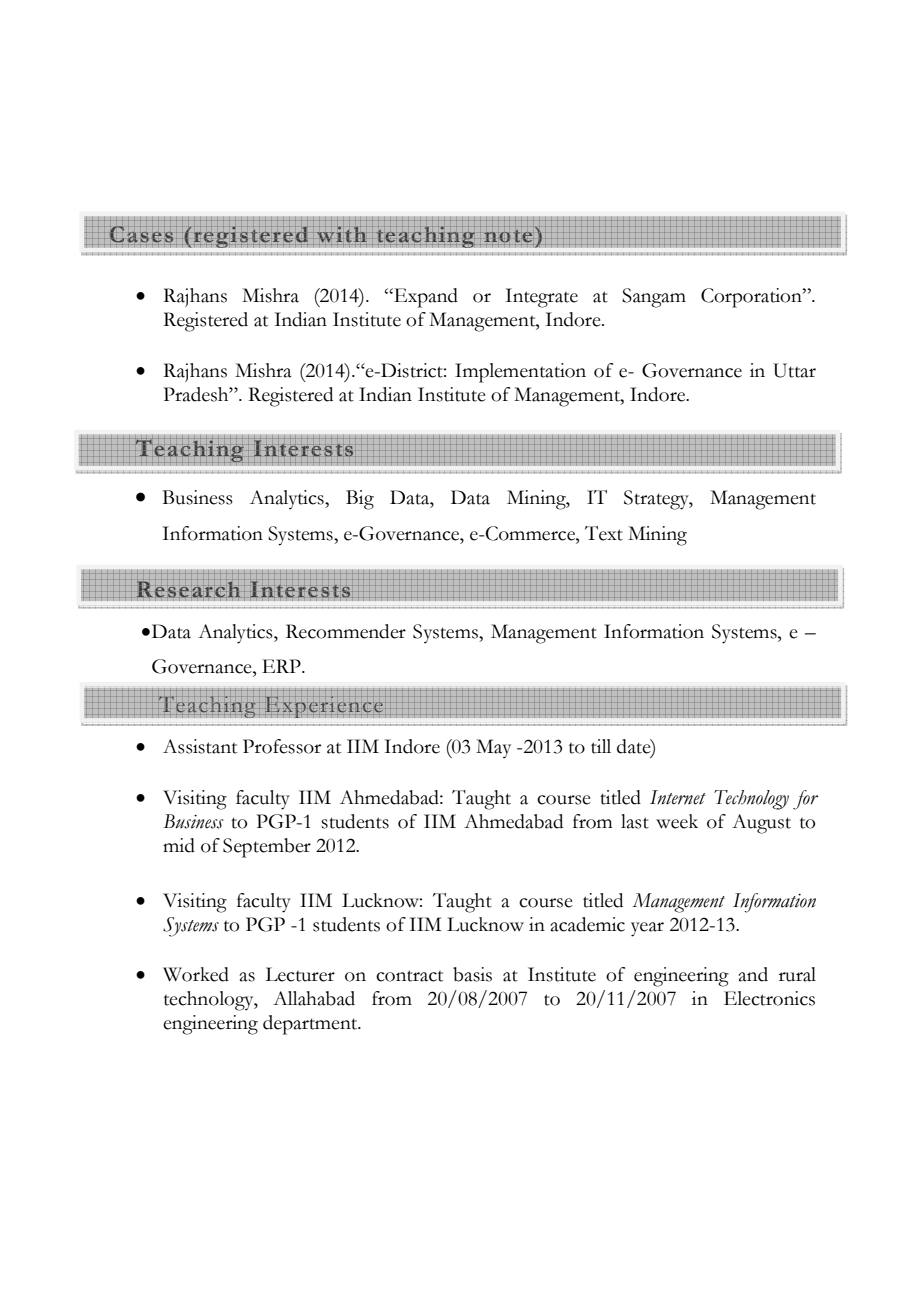 The image size is (924, 1308). Describe the element at coordinates (472, 974) in the page. I see `basis` at that location.
